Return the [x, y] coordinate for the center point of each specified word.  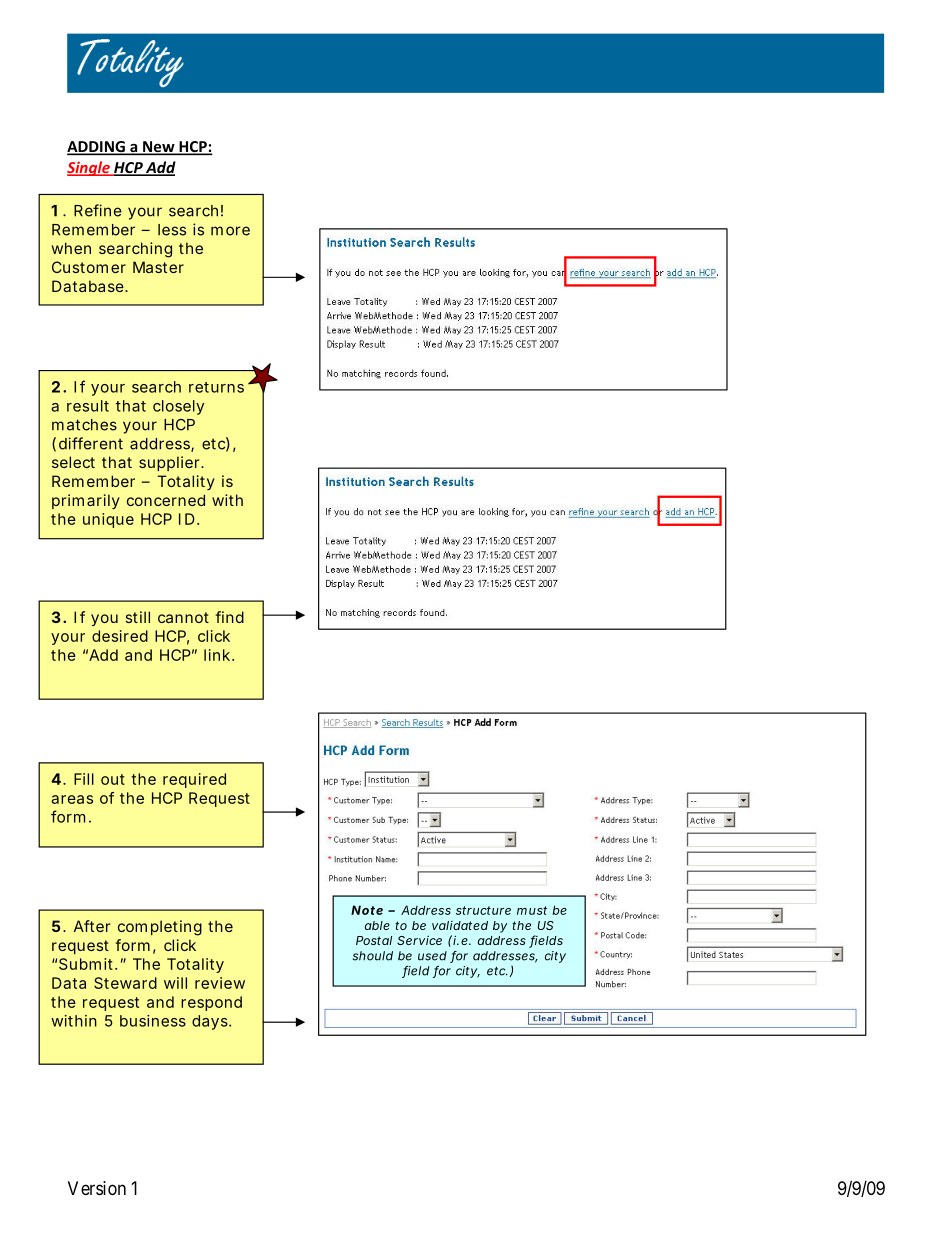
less [172, 230]
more [230, 231]
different [91, 443]
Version [97, 1188]
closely [178, 407]
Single [89, 168]
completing [160, 928]
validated [460, 925]
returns [216, 387]
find [229, 617]
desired [120, 636]
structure [483, 910]
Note [367, 910]
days [211, 1022]
